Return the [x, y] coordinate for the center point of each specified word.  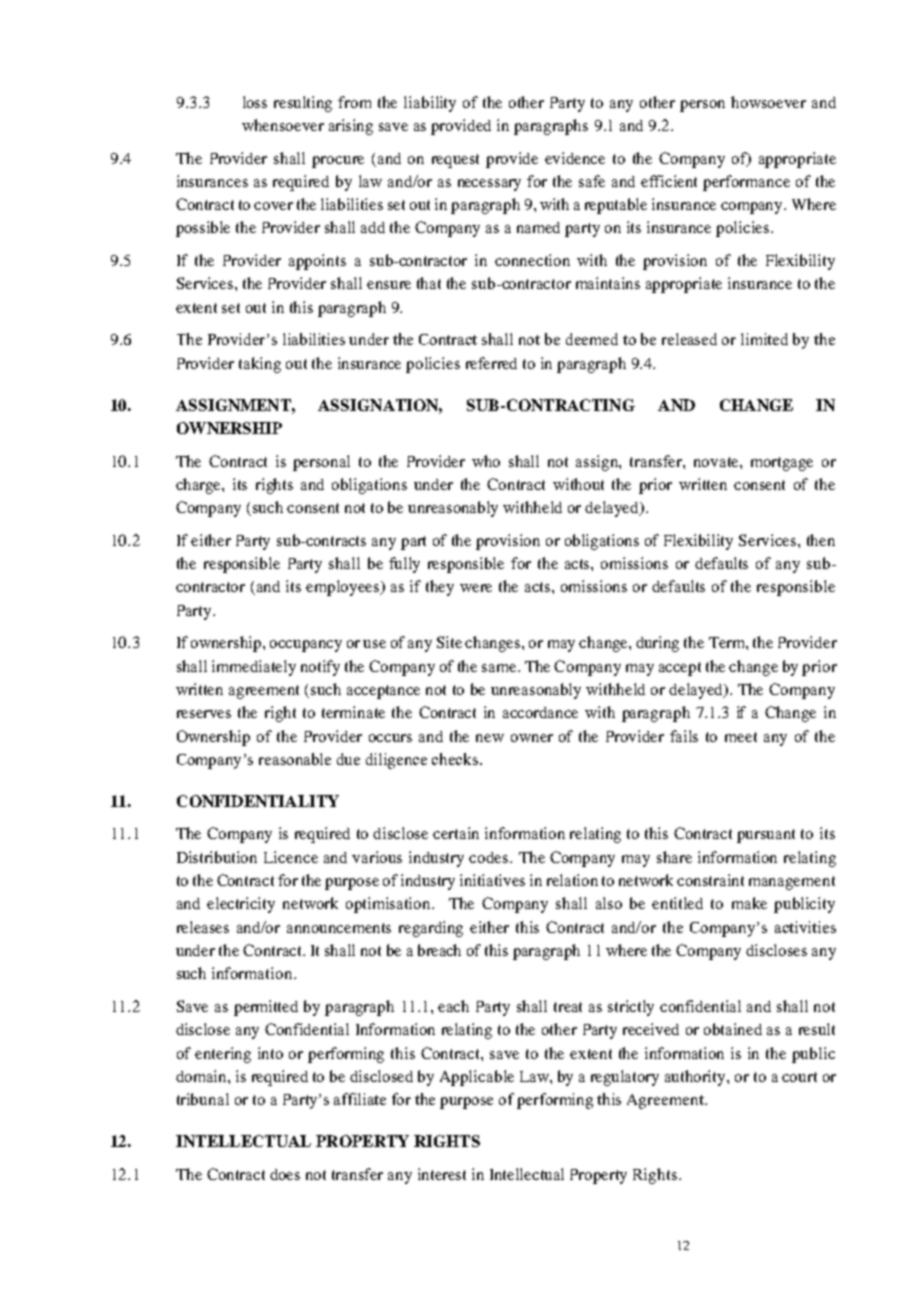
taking [260, 365]
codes [490, 857]
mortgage [782, 464]
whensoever [283, 125]
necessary [489, 185]
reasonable [295, 759]
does [285, 1174]
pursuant [766, 836]
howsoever [768, 102]
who [486, 461]
